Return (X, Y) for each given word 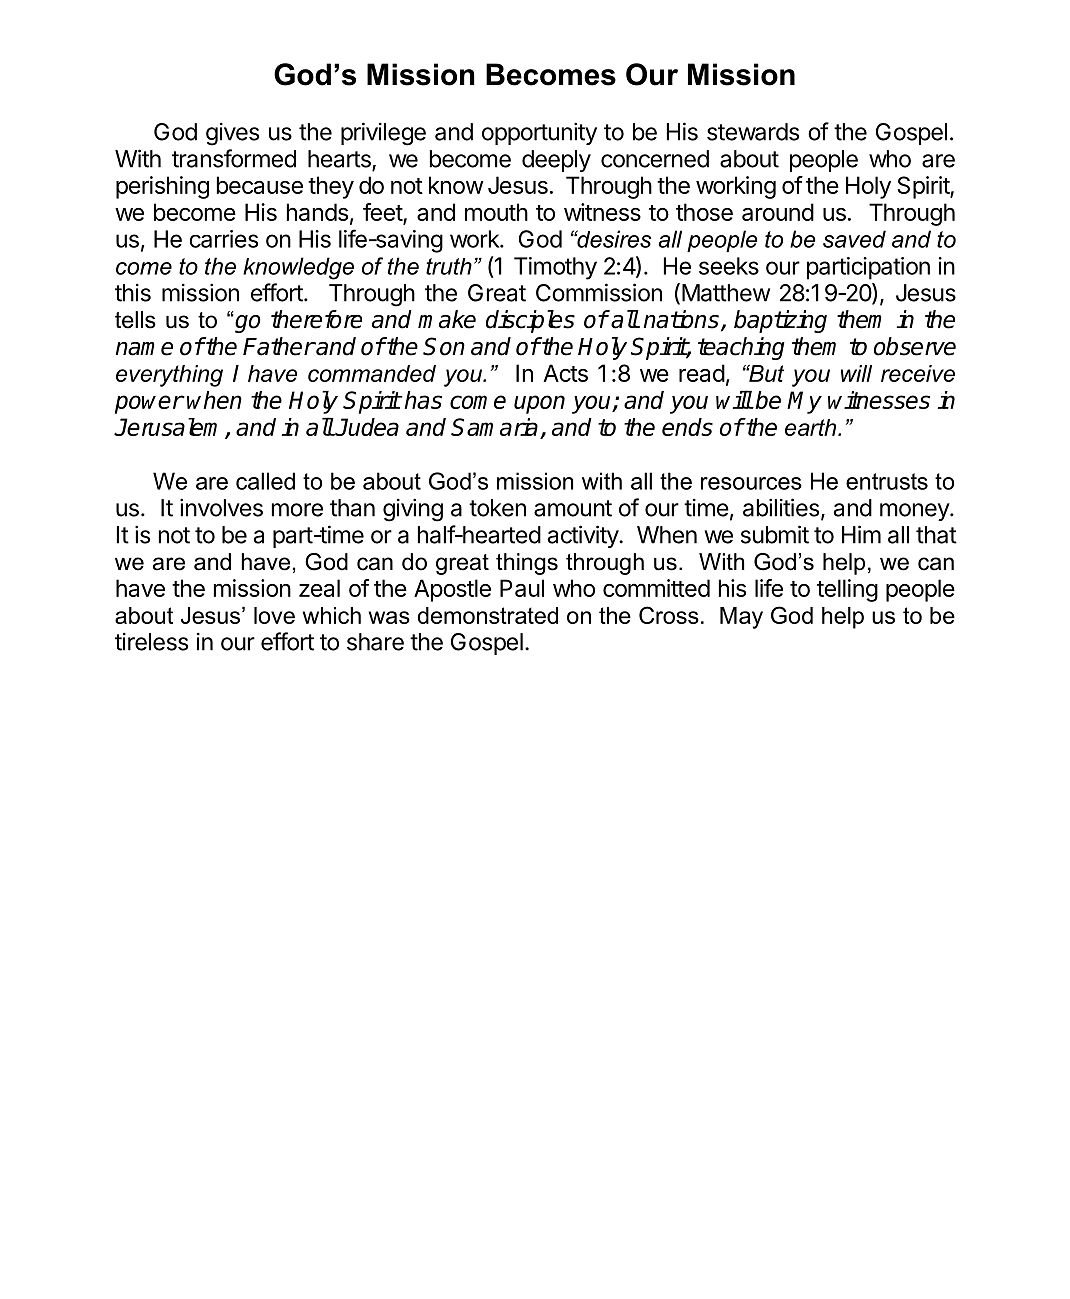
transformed (234, 158)
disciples (530, 321)
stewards (753, 132)
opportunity (539, 133)
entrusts (887, 481)
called (265, 481)
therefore (316, 319)
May (741, 618)
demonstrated (488, 615)
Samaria (496, 428)
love (274, 615)
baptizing (780, 321)
